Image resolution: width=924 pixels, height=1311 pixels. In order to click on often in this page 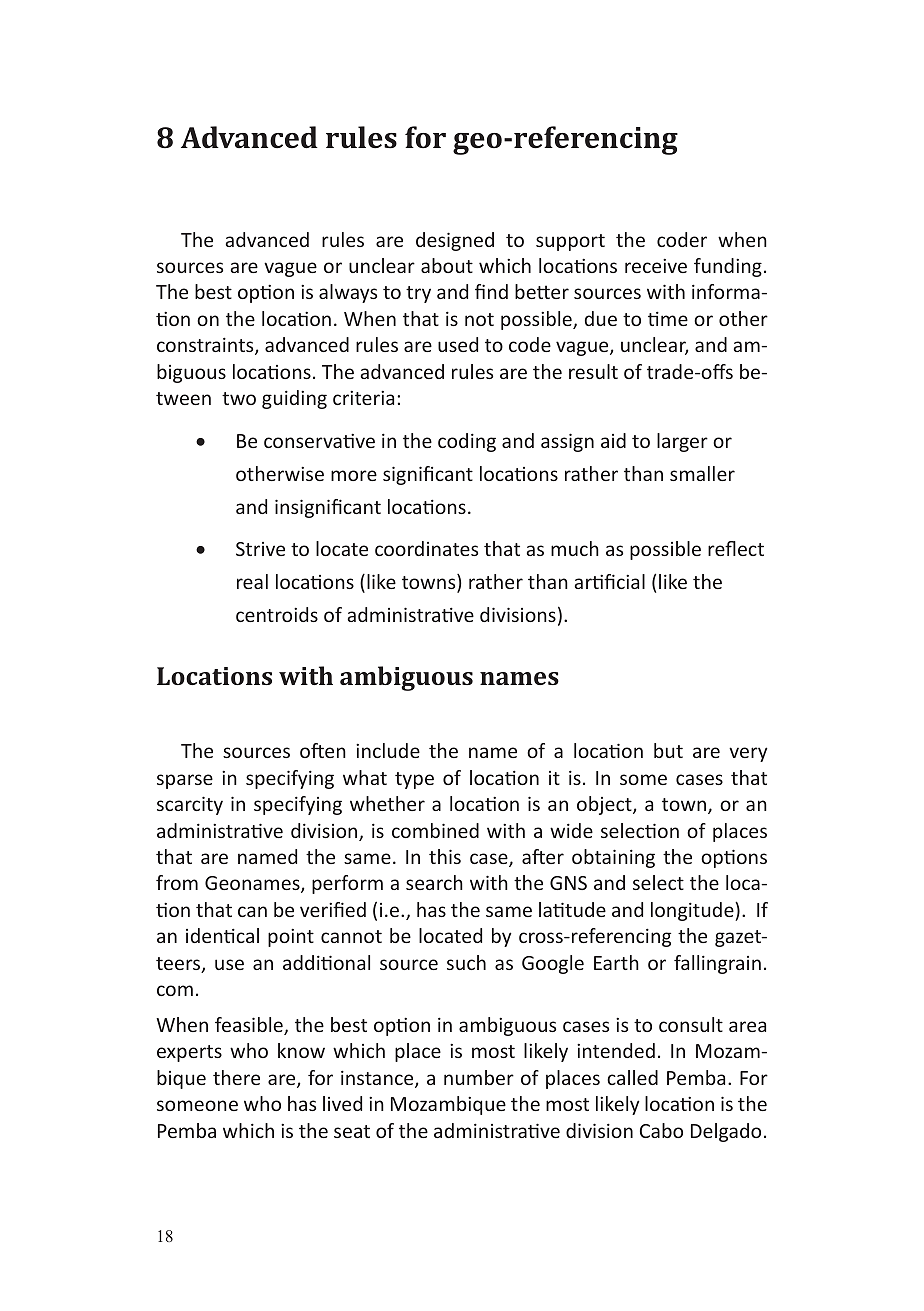, I will do `click(323, 750)`.
